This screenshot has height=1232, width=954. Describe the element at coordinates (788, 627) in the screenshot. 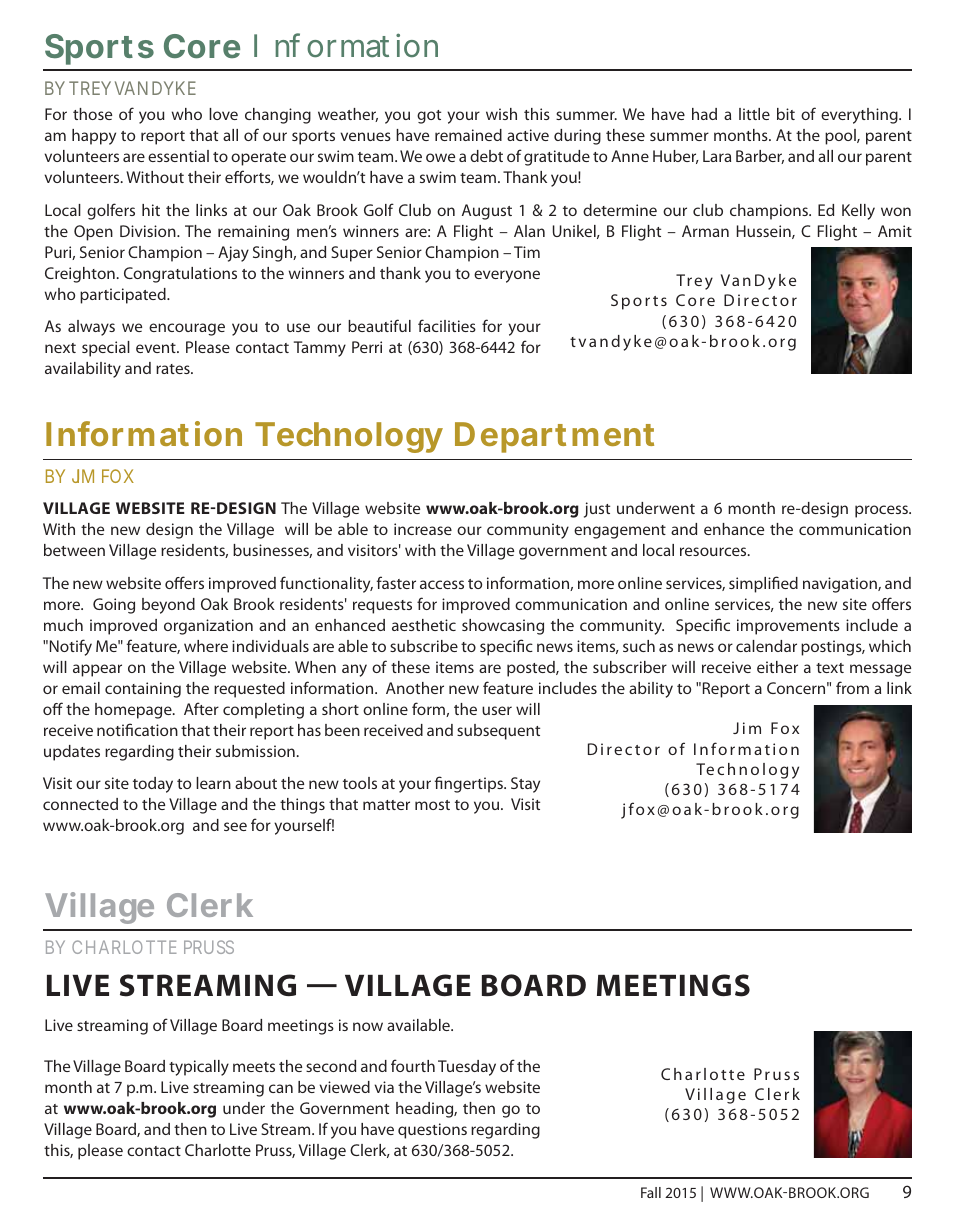

I see `improvements` at that location.
